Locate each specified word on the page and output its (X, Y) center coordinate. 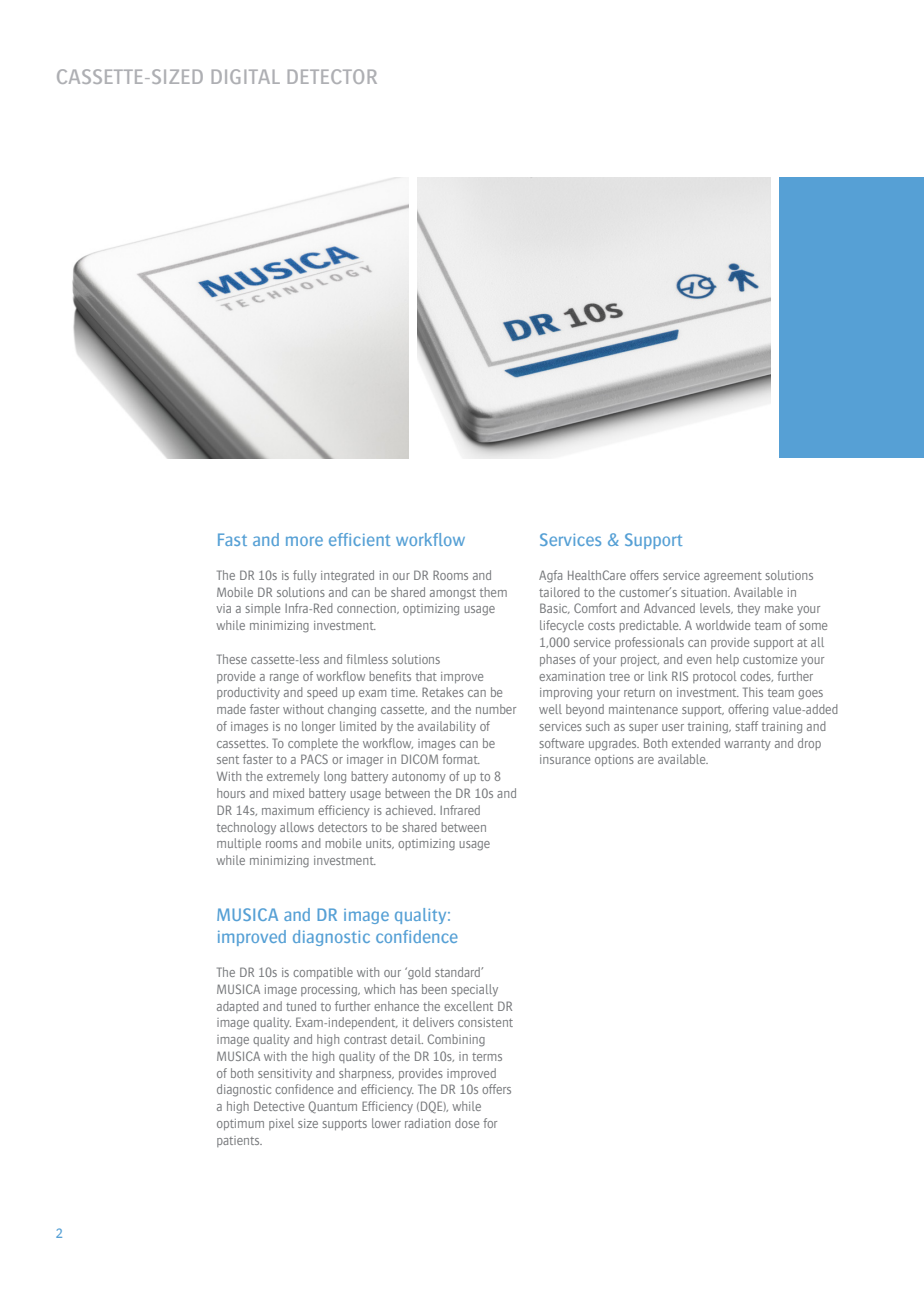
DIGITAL (246, 76)
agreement (733, 577)
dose (467, 1123)
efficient (359, 539)
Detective (279, 1106)
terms (487, 1057)
